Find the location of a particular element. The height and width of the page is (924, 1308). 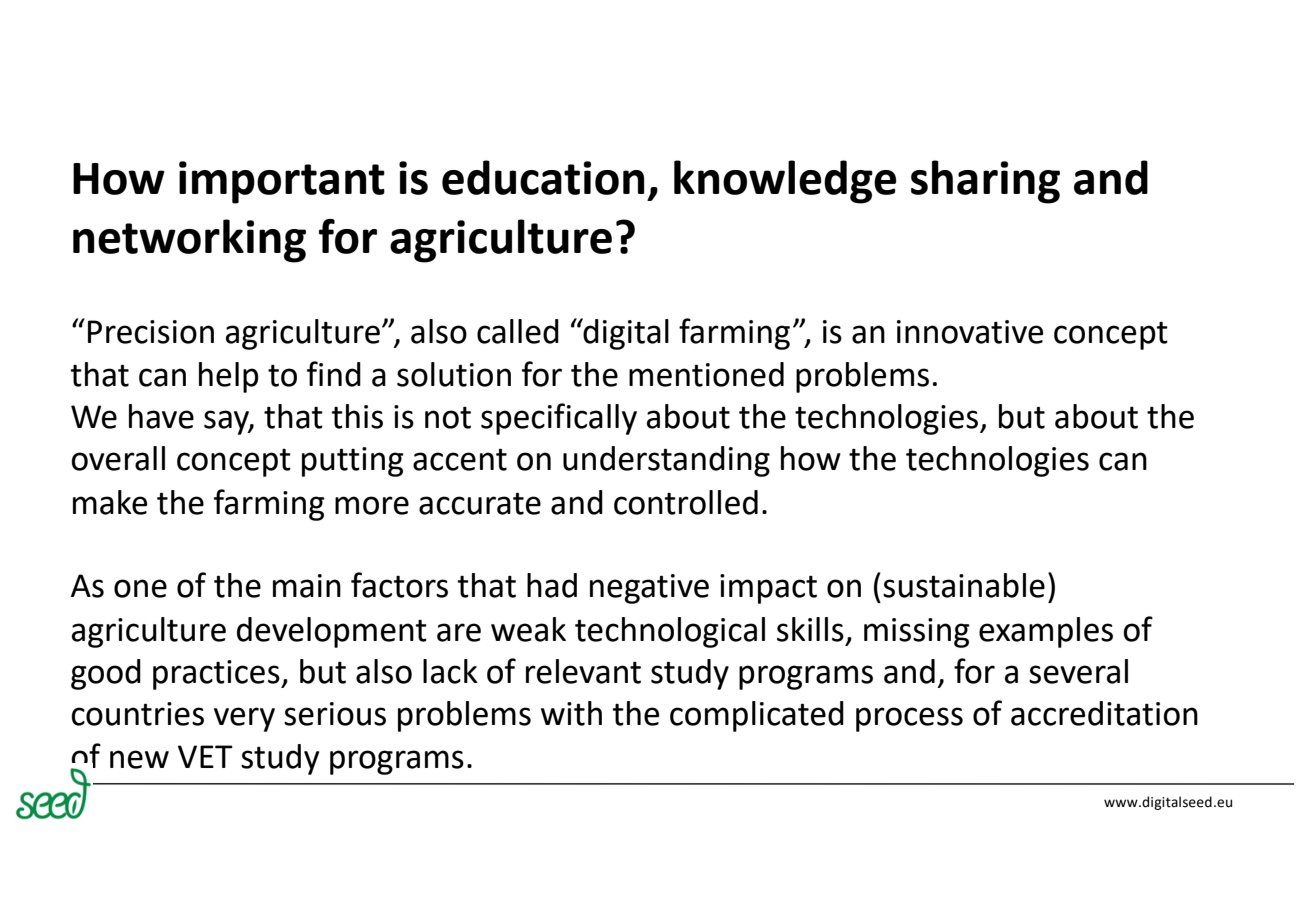

VET is located at coordinates (205, 756).
